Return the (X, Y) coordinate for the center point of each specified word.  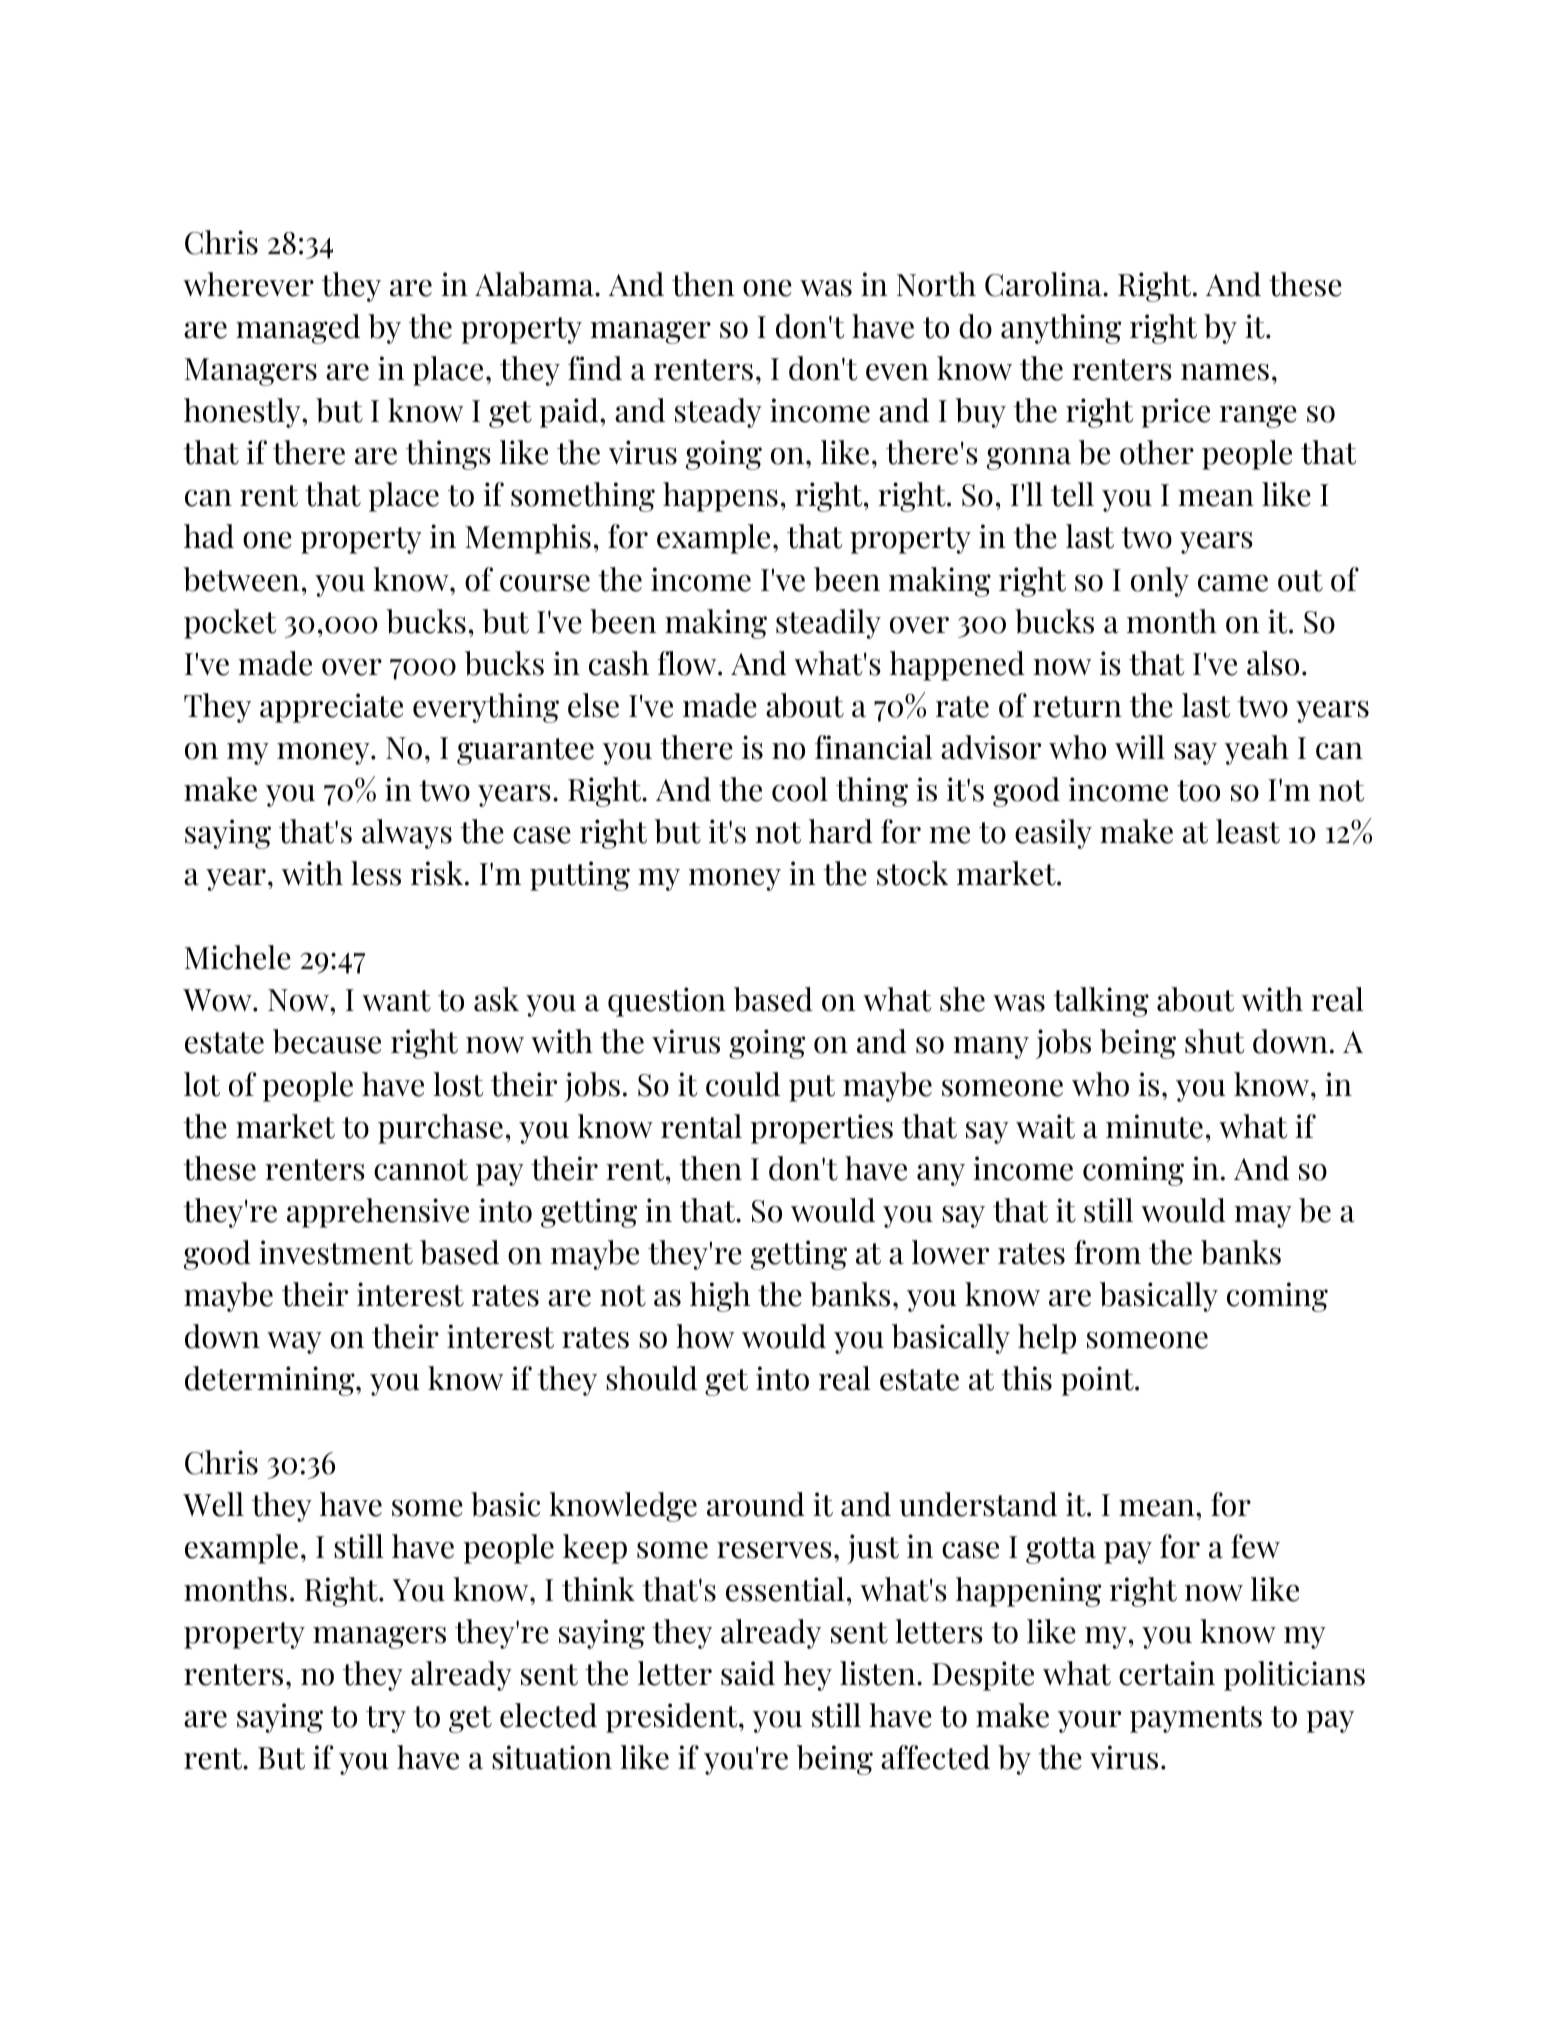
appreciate (331, 708)
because (327, 1041)
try (386, 1719)
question (667, 1002)
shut (1215, 1041)
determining (271, 1381)
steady (718, 413)
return (1077, 707)
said (748, 1673)
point (1098, 1381)
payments (1196, 1719)
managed (298, 329)
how (705, 1336)
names (1225, 372)
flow (688, 663)
